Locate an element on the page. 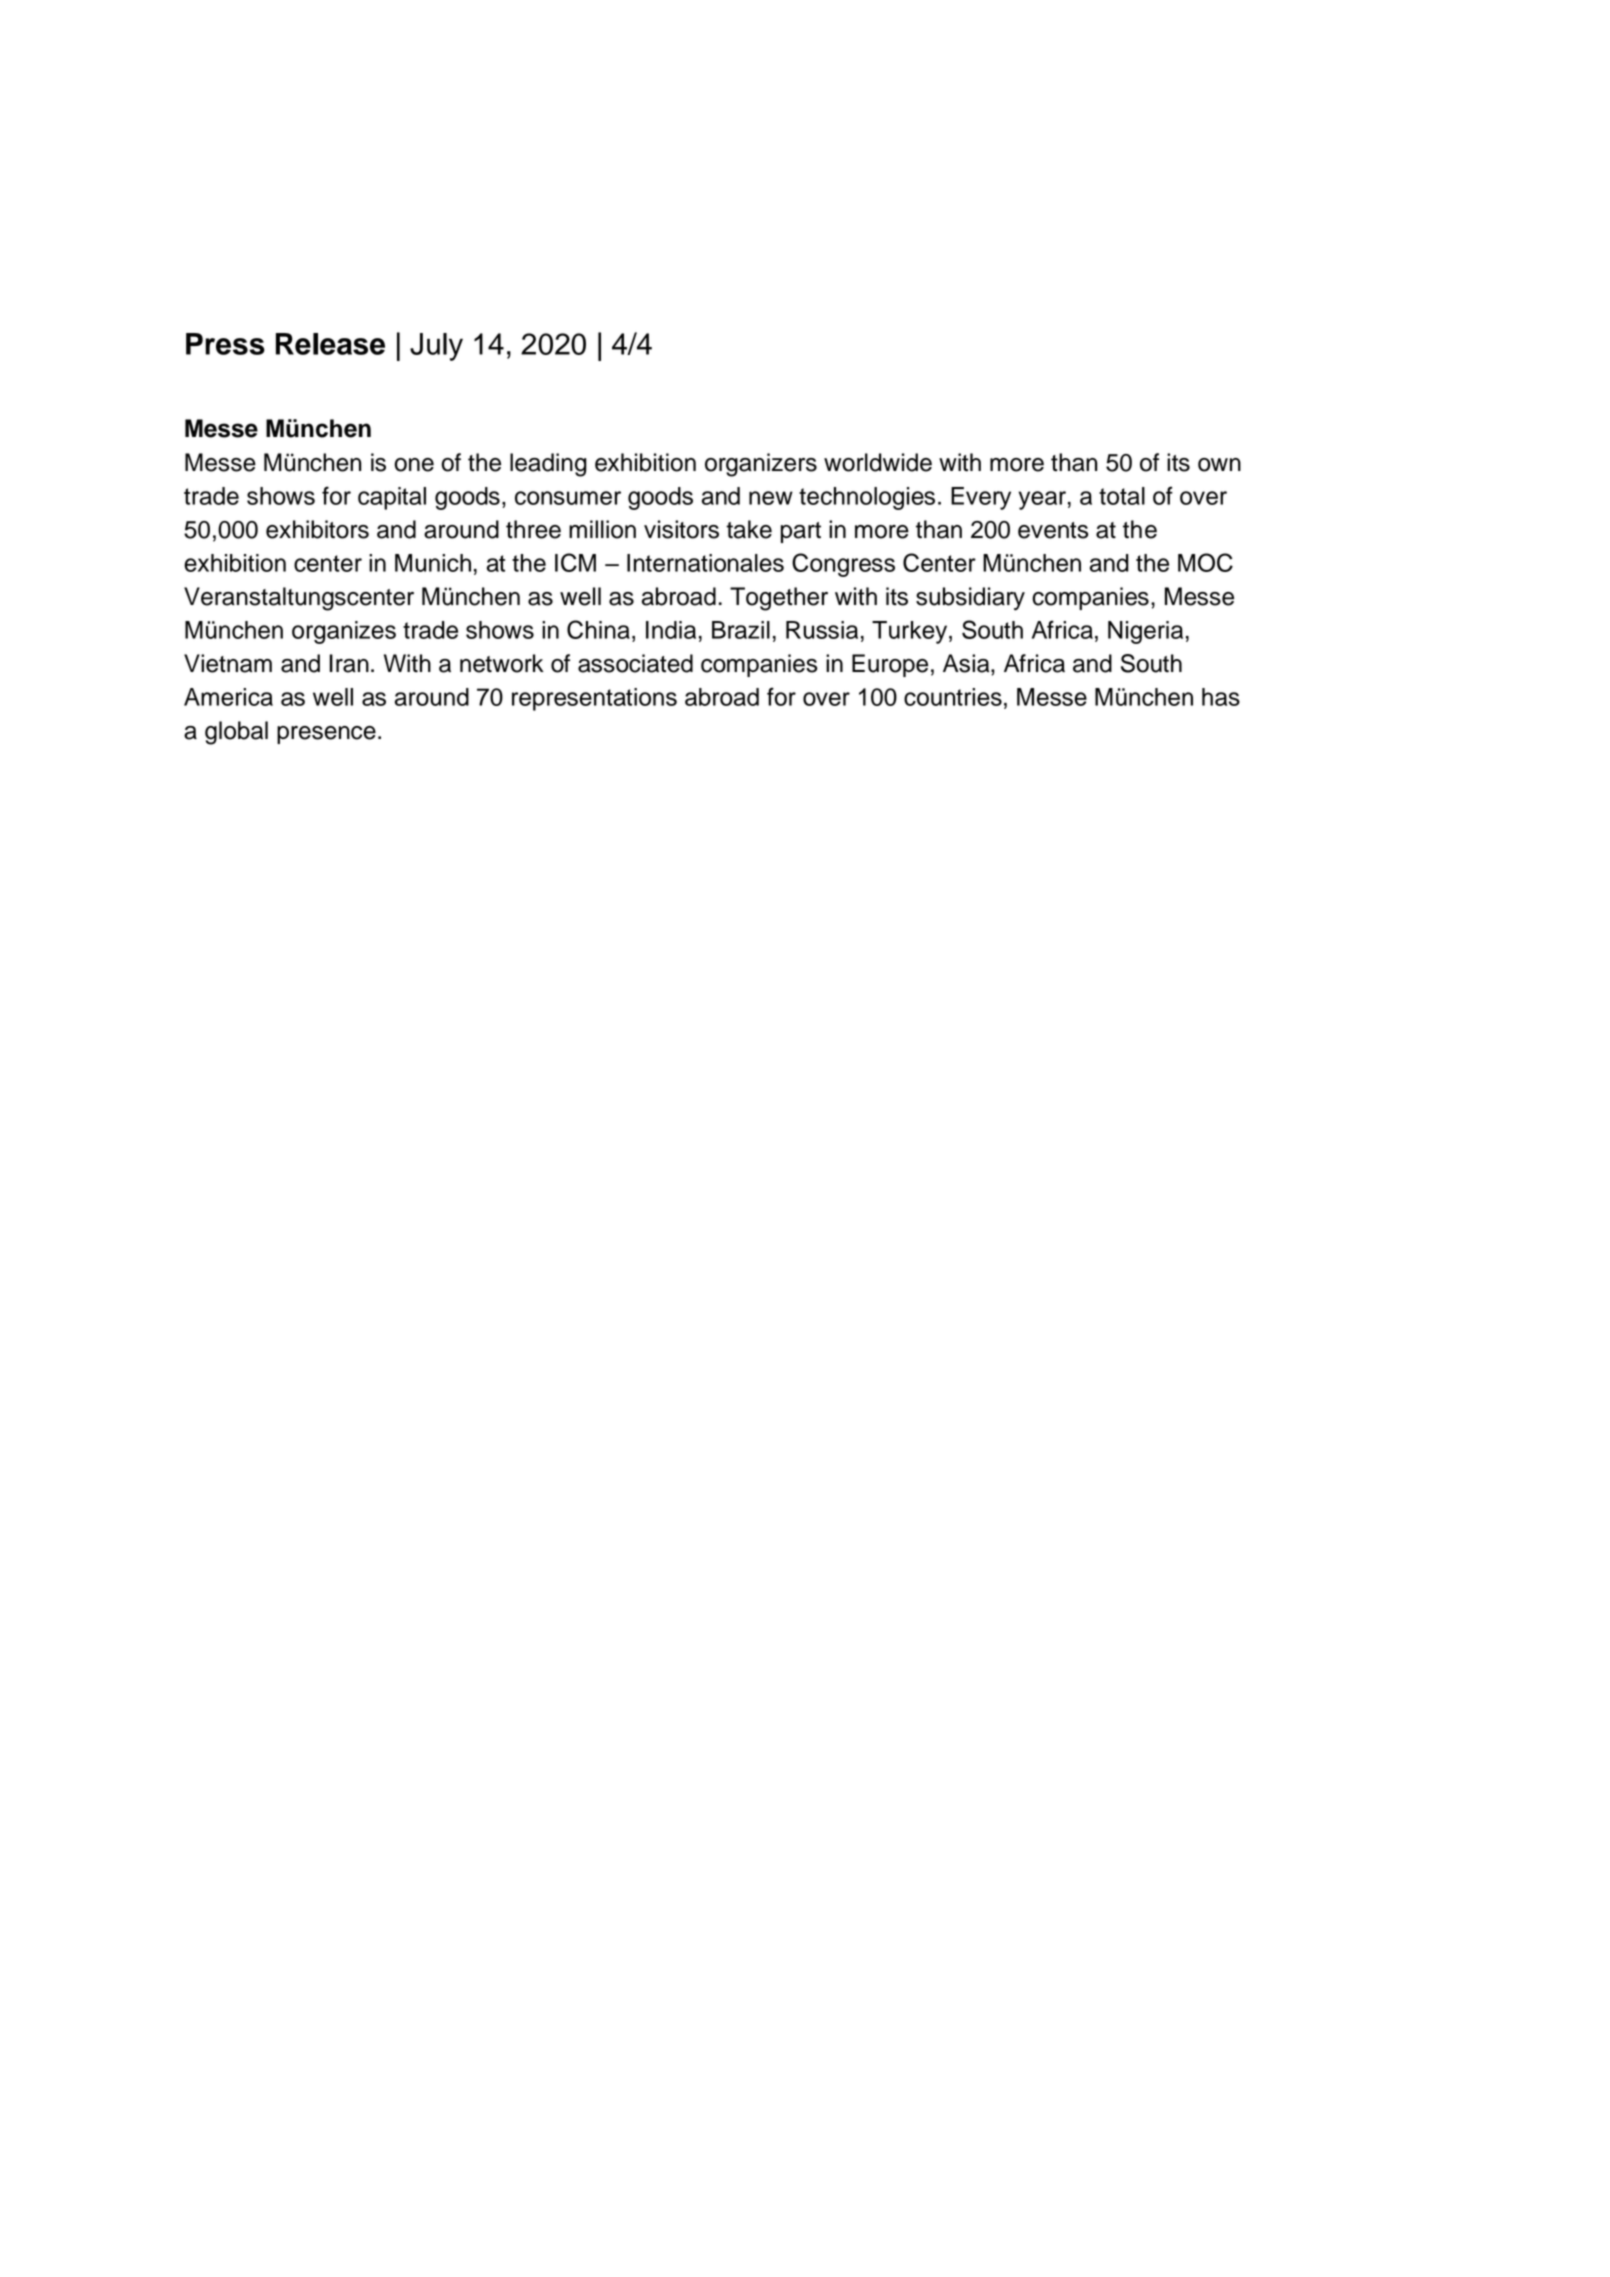 This page has height=2277, width=1610. presence is located at coordinates (326, 735).
